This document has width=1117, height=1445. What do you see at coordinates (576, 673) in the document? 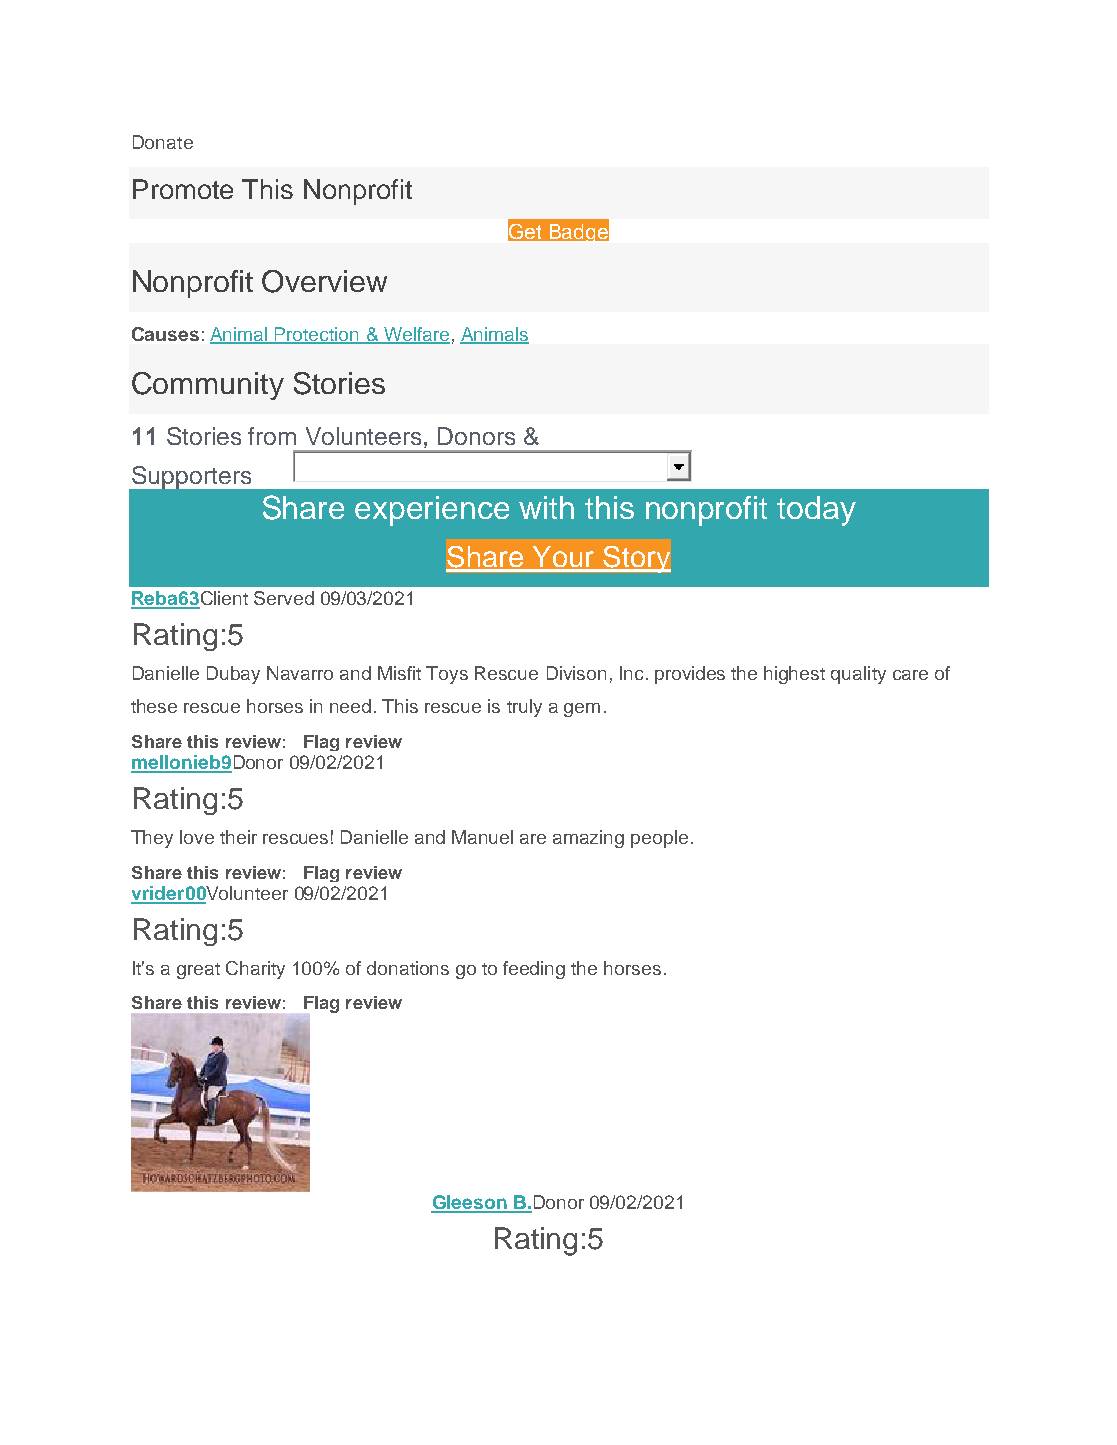
I see `Divison` at bounding box center [576, 673].
